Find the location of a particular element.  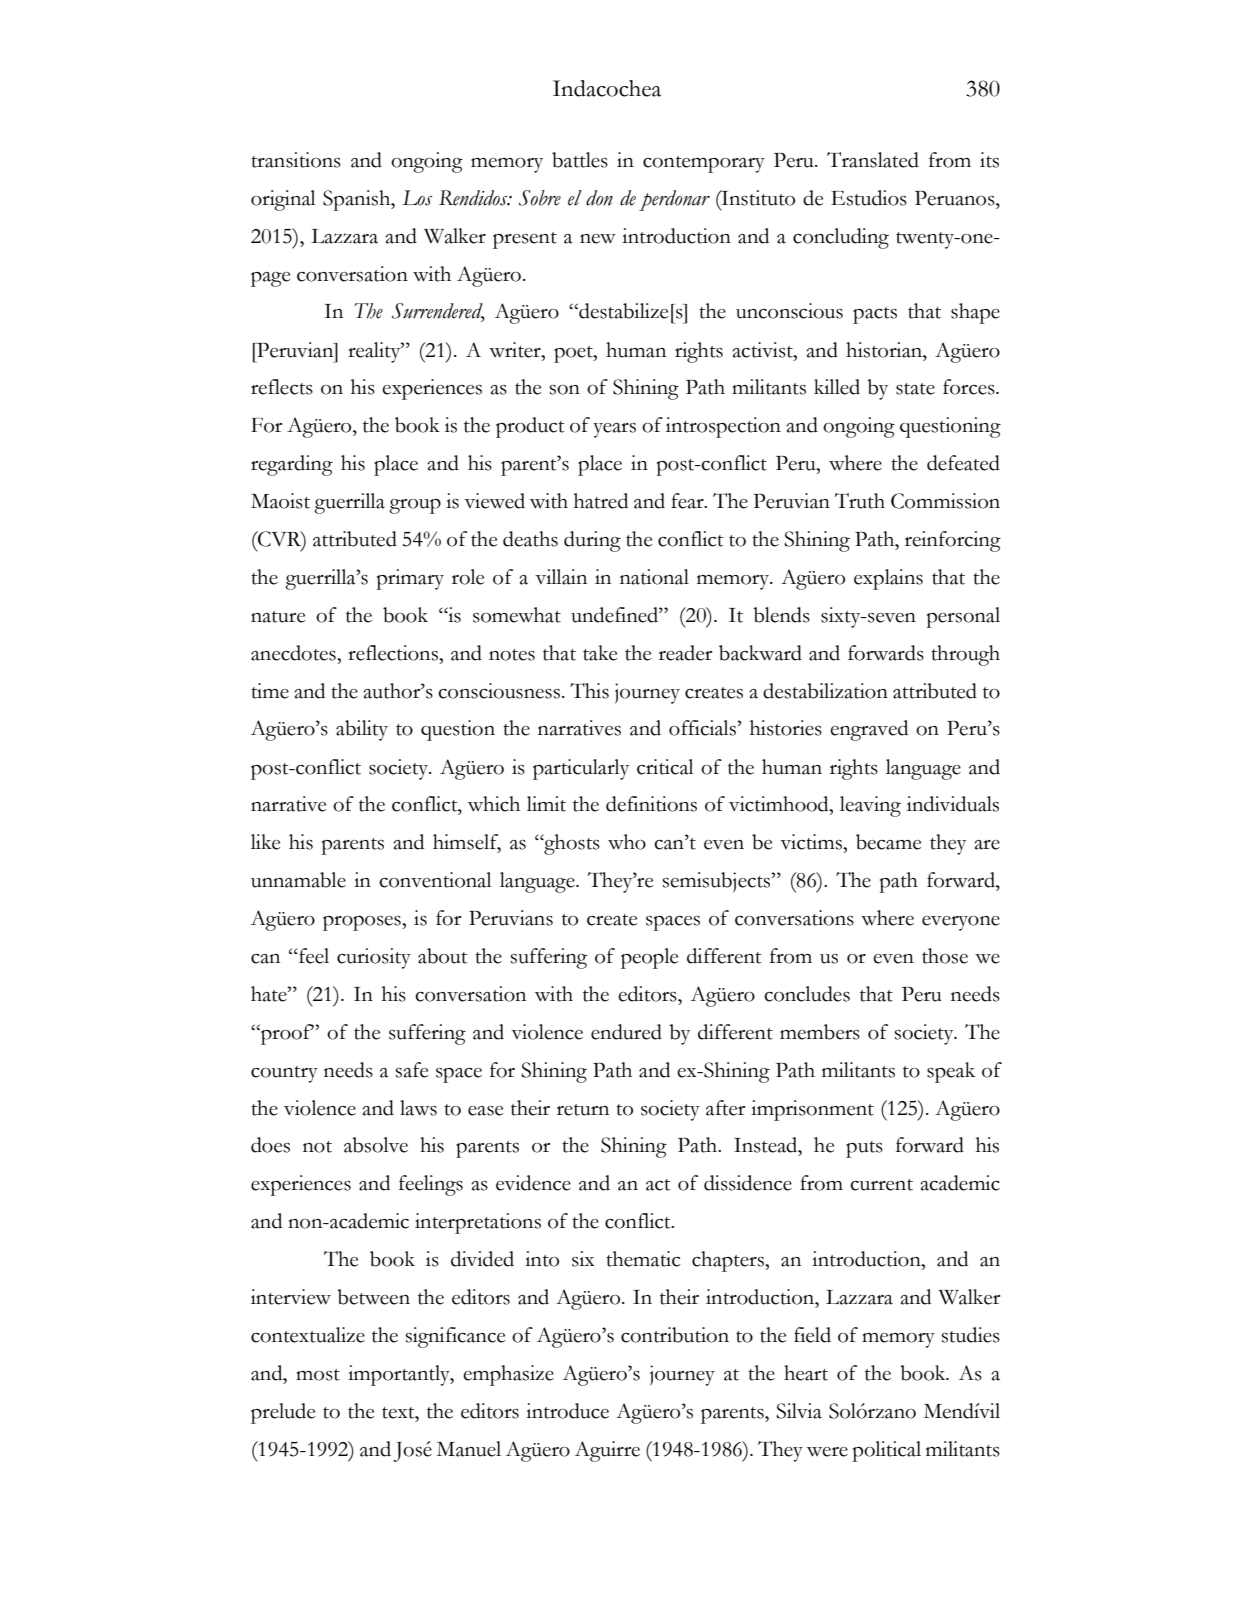

ability is located at coordinates (362, 730).
